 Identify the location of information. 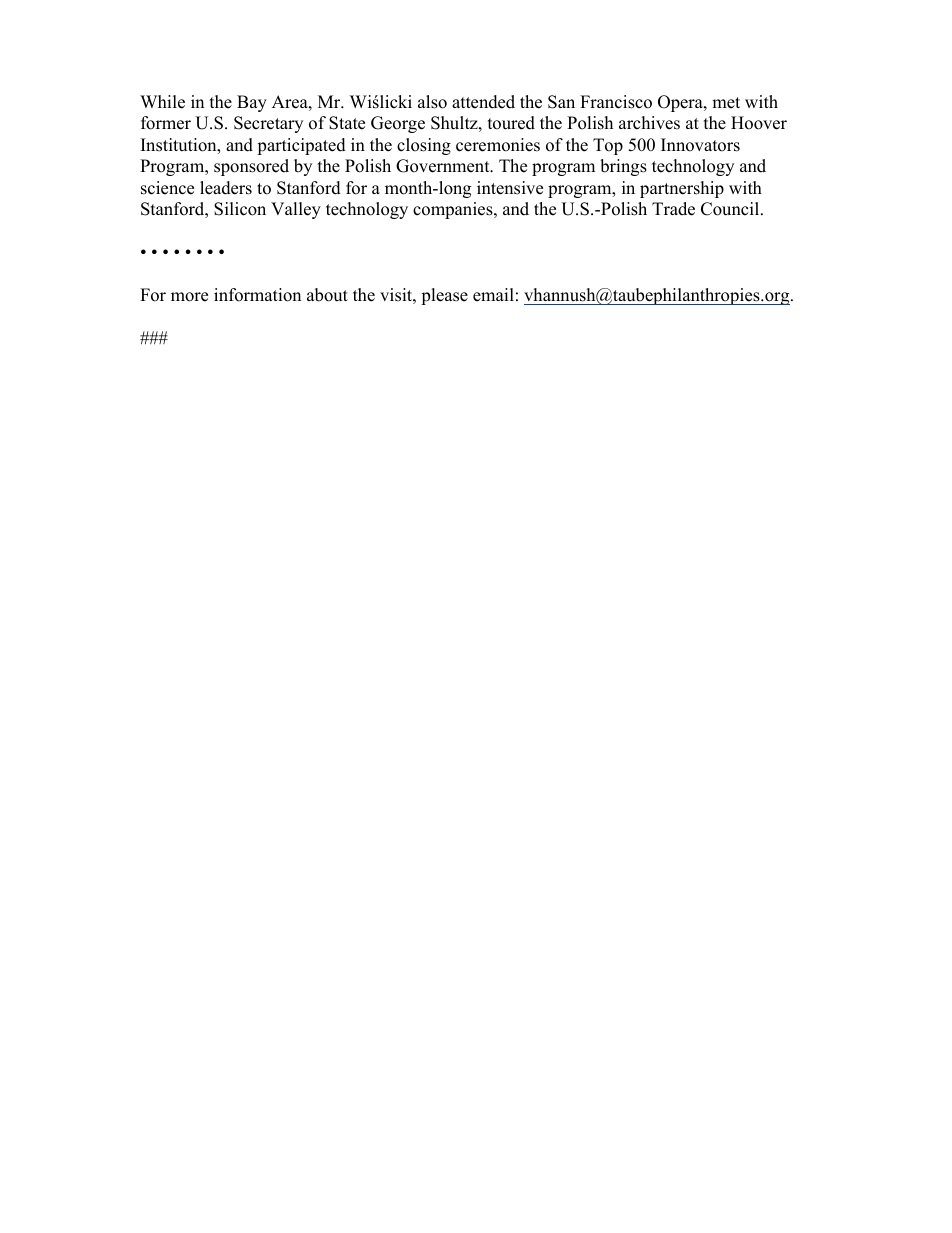
(257, 295).
